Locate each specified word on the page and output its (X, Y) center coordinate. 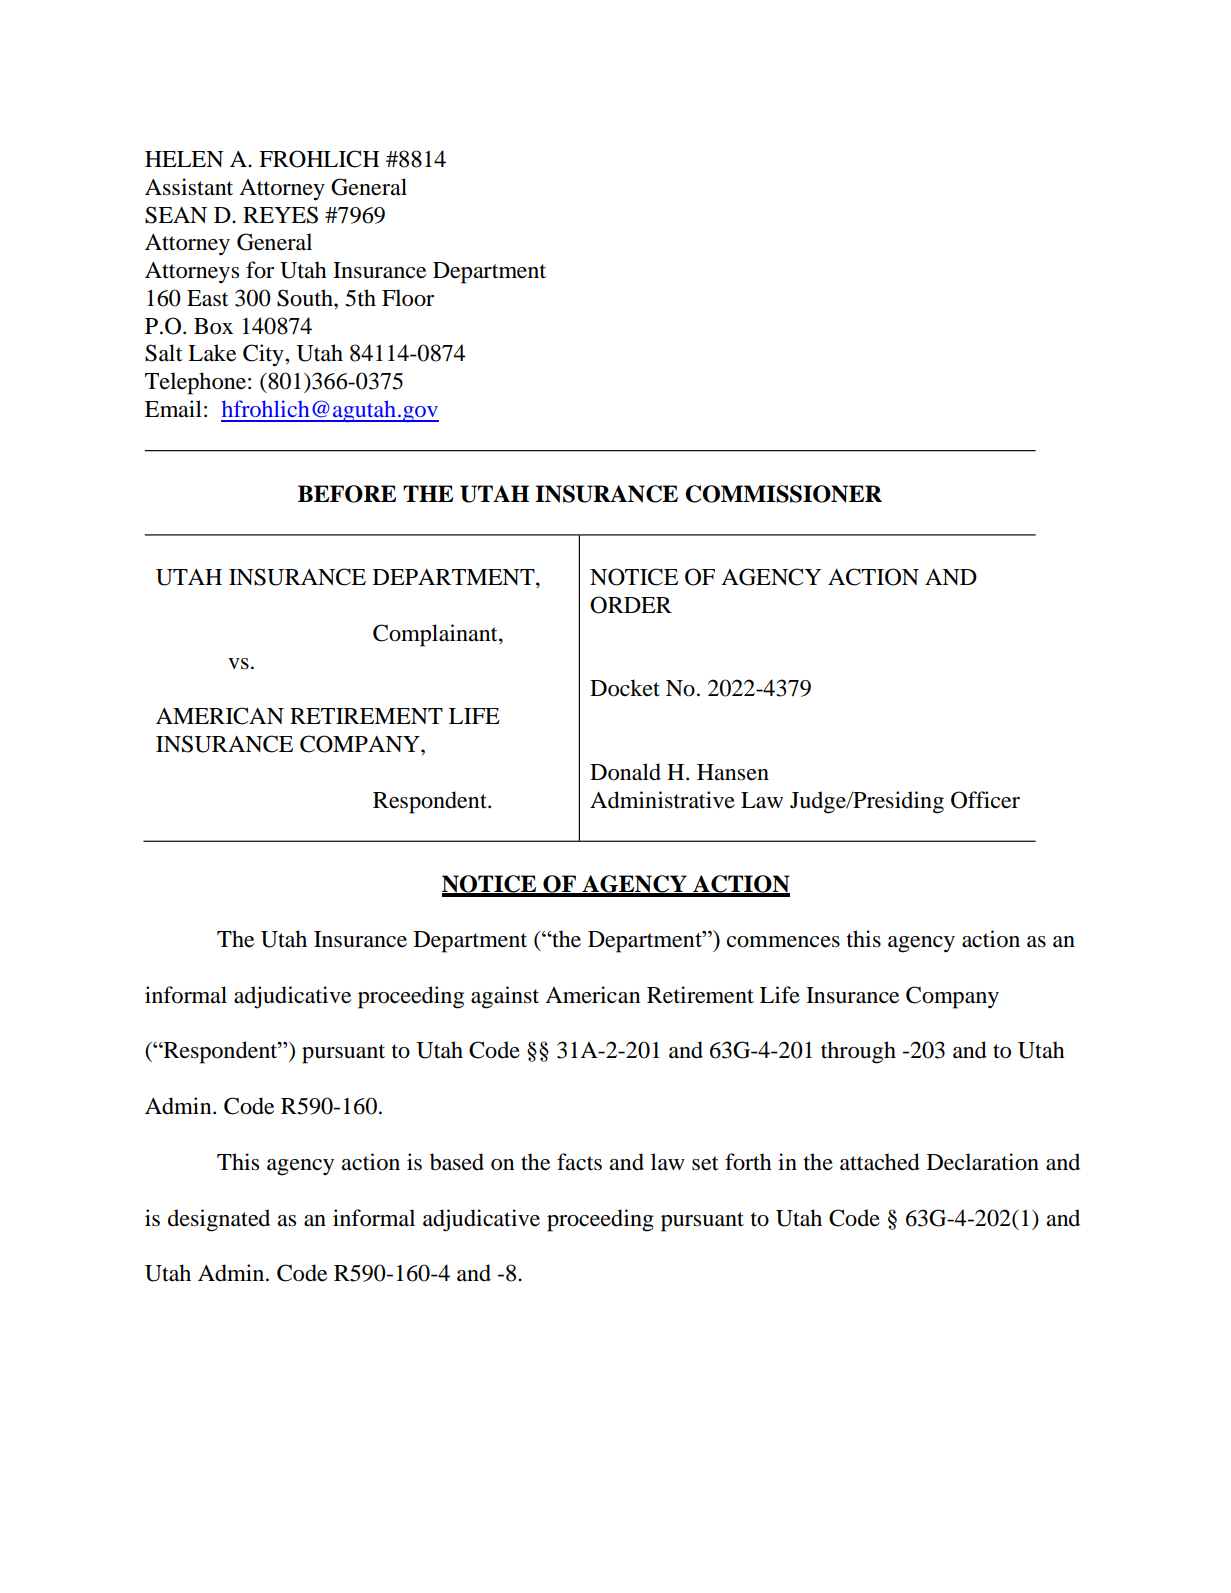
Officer (985, 800)
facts (579, 1162)
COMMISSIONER (783, 494)
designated (219, 1220)
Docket (625, 688)
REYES (280, 215)
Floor (408, 298)
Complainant (436, 635)
